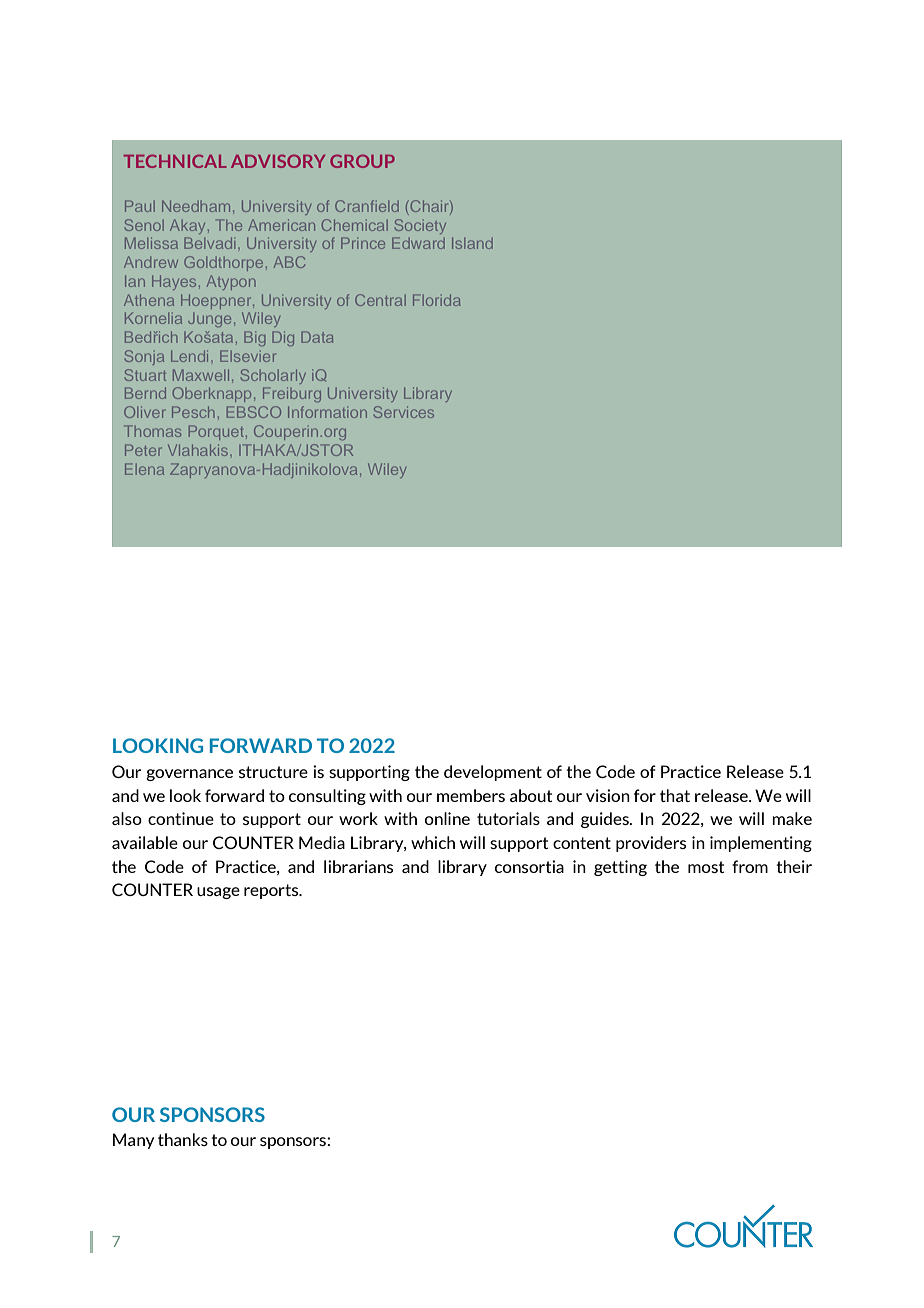  I want to click on most, so click(706, 867).
